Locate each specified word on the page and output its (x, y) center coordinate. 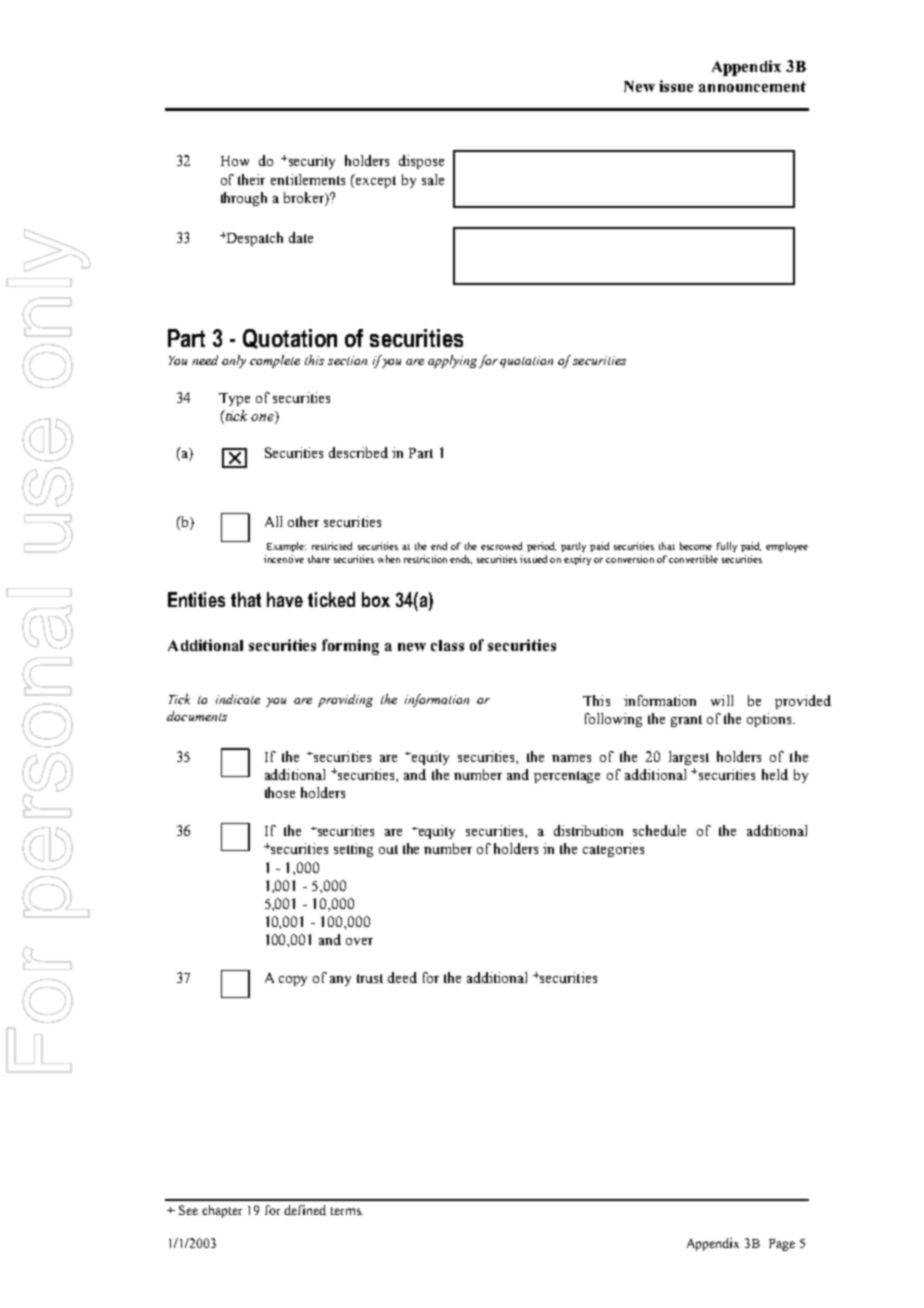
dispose (421, 162)
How (235, 161)
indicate (238, 699)
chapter (222, 1211)
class (447, 645)
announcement (752, 86)
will (722, 700)
